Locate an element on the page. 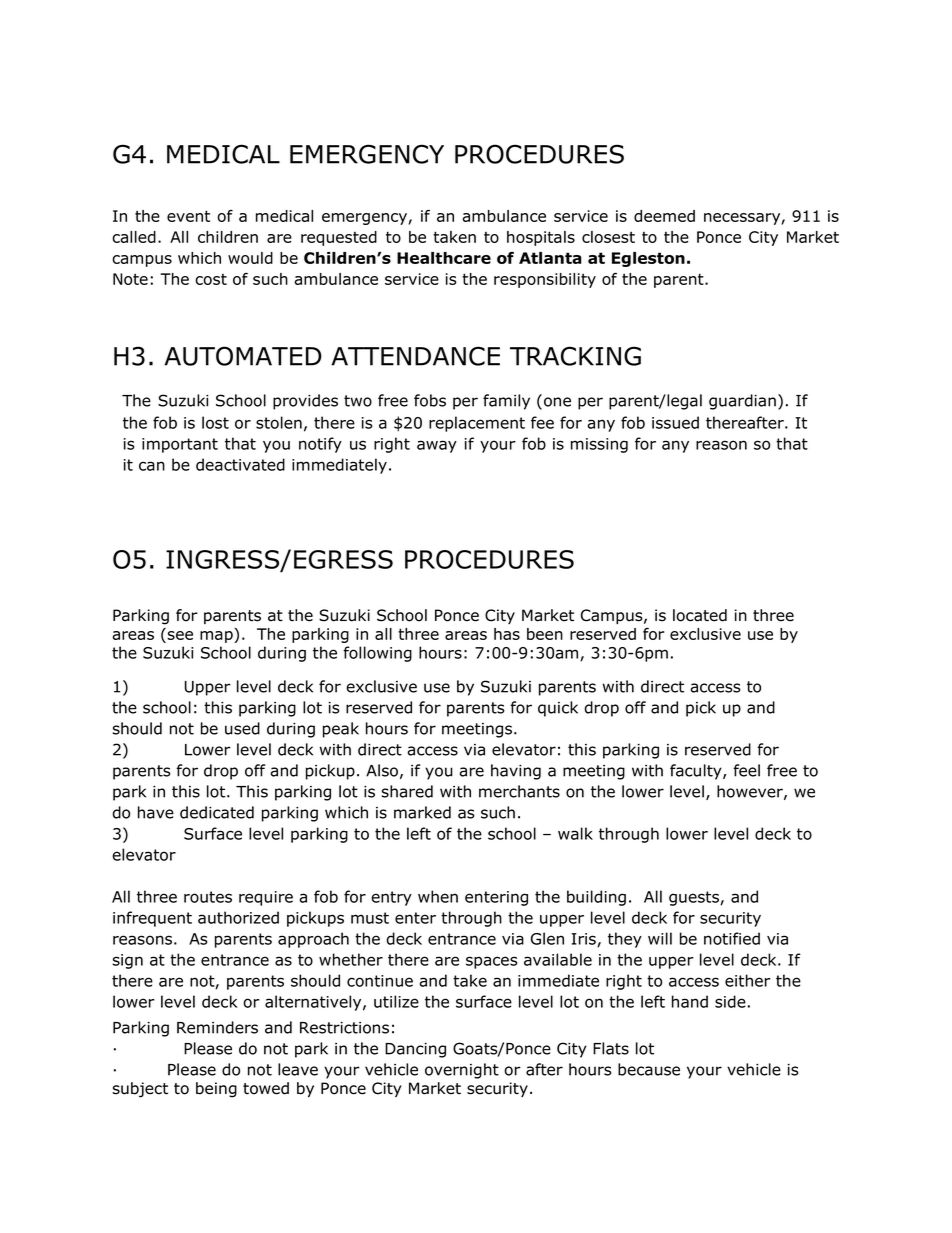 The image size is (952, 1233). Healthcare is located at coordinates (444, 258).
